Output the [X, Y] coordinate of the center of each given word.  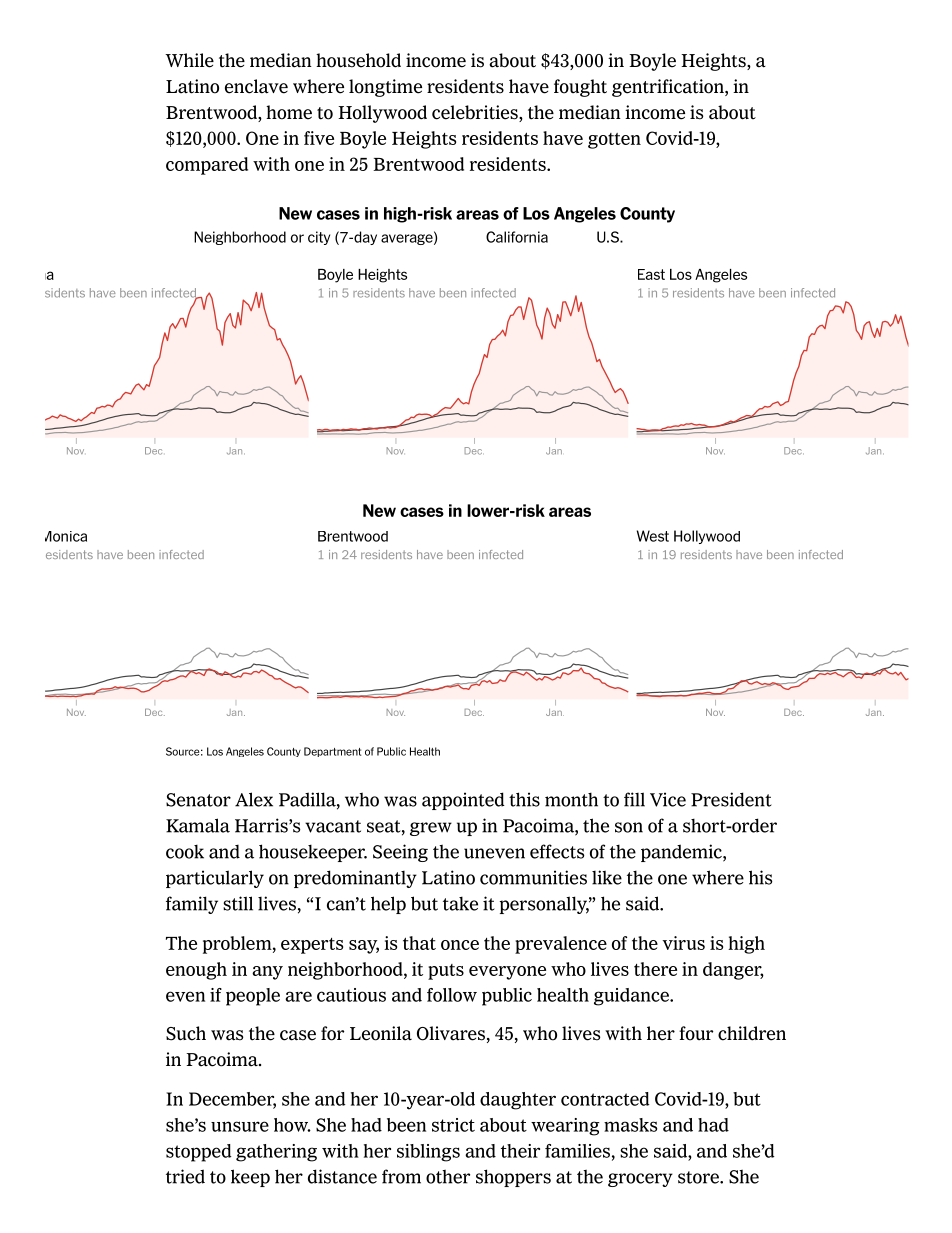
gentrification [669, 88]
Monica [66, 536]
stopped [199, 1153]
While [189, 60]
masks [630, 1125]
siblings [428, 1153]
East [651, 274]
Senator [198, 800]
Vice [668, 799]
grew [431, 829]
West [653, 536]
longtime [385, 88]
